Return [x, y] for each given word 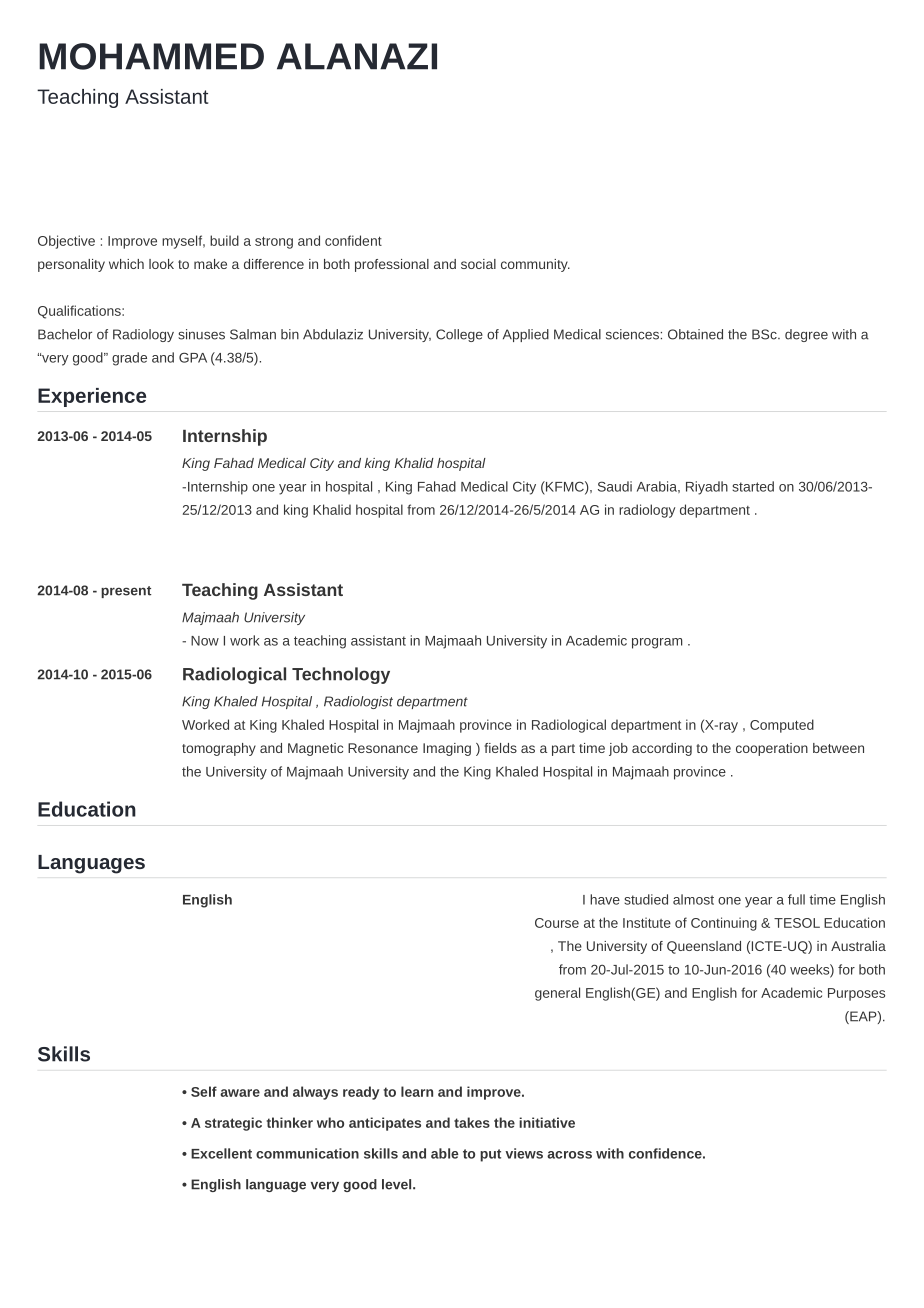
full [796, 899]
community [535, 265]
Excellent [221, 1153]
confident [353, 240]
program [657, 643]
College [459, 335]
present [126, 592]
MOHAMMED [151, 56]
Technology [341, 675]
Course [557, 923]
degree [806, 335]
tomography [219, 749]
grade [129, 359]
